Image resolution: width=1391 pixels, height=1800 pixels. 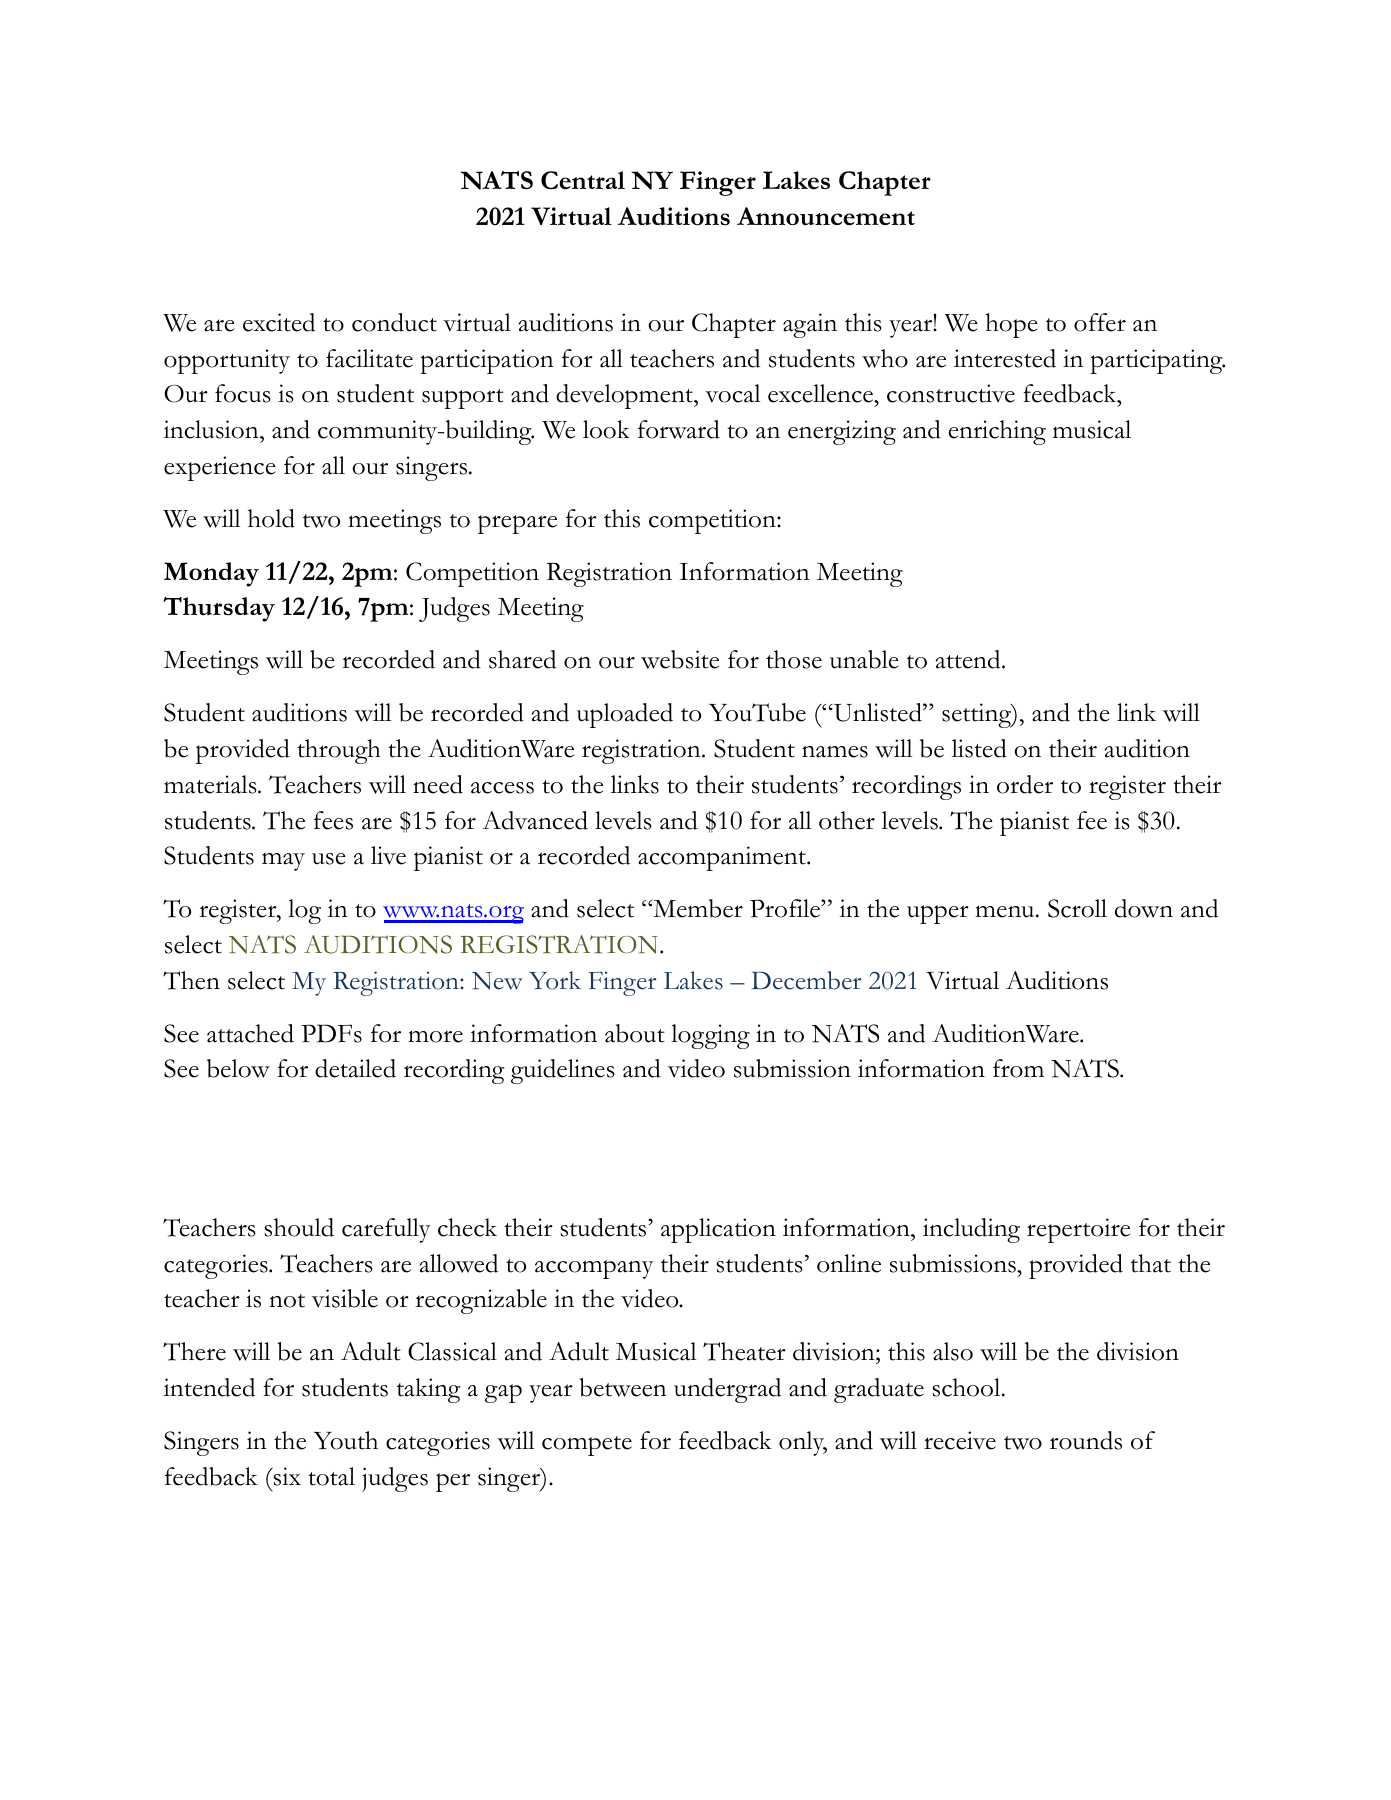 I want to click on should, so click(x=299, y=1227).
